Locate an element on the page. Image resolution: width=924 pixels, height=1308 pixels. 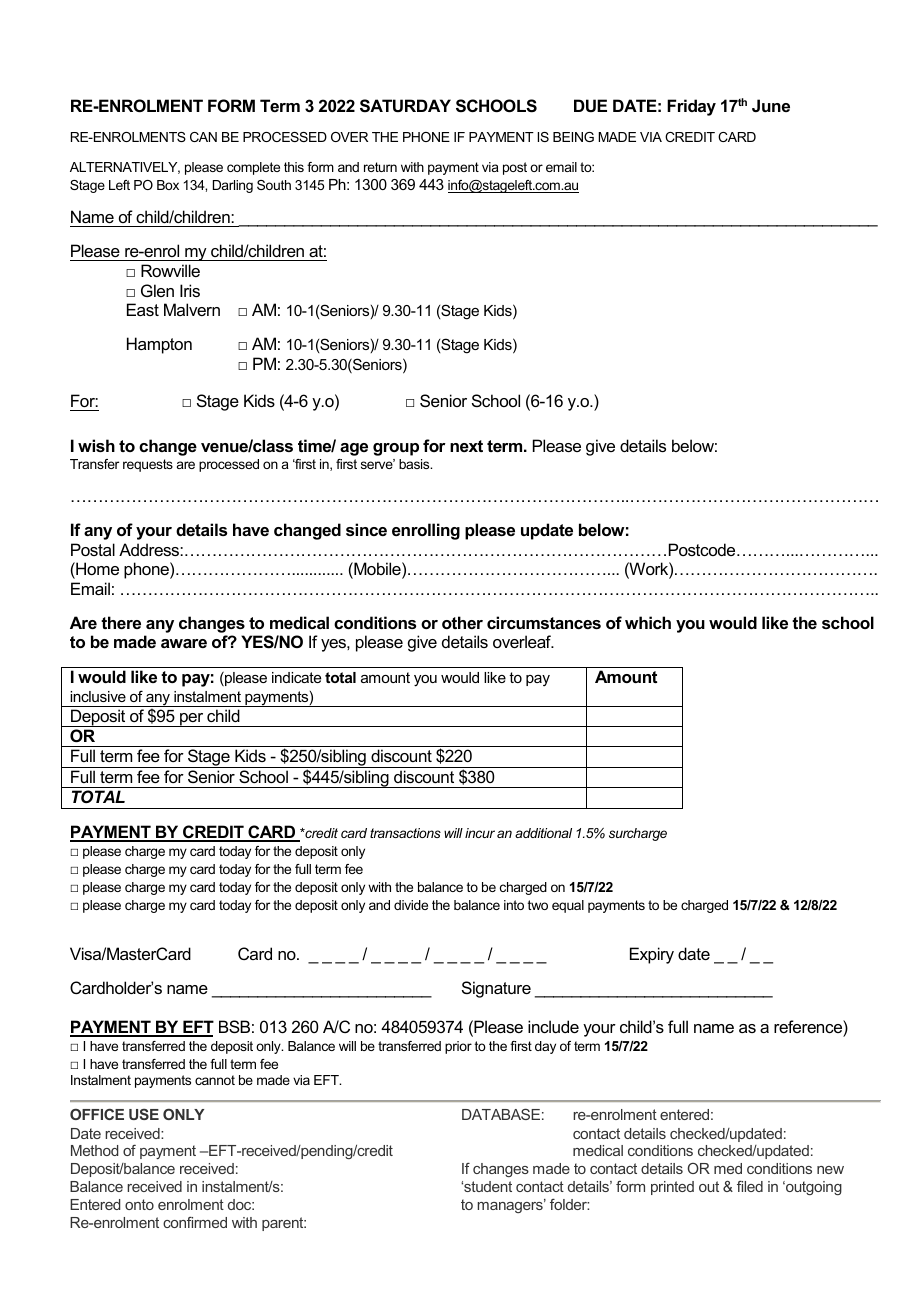
which is located at coordinates (648, 622).
